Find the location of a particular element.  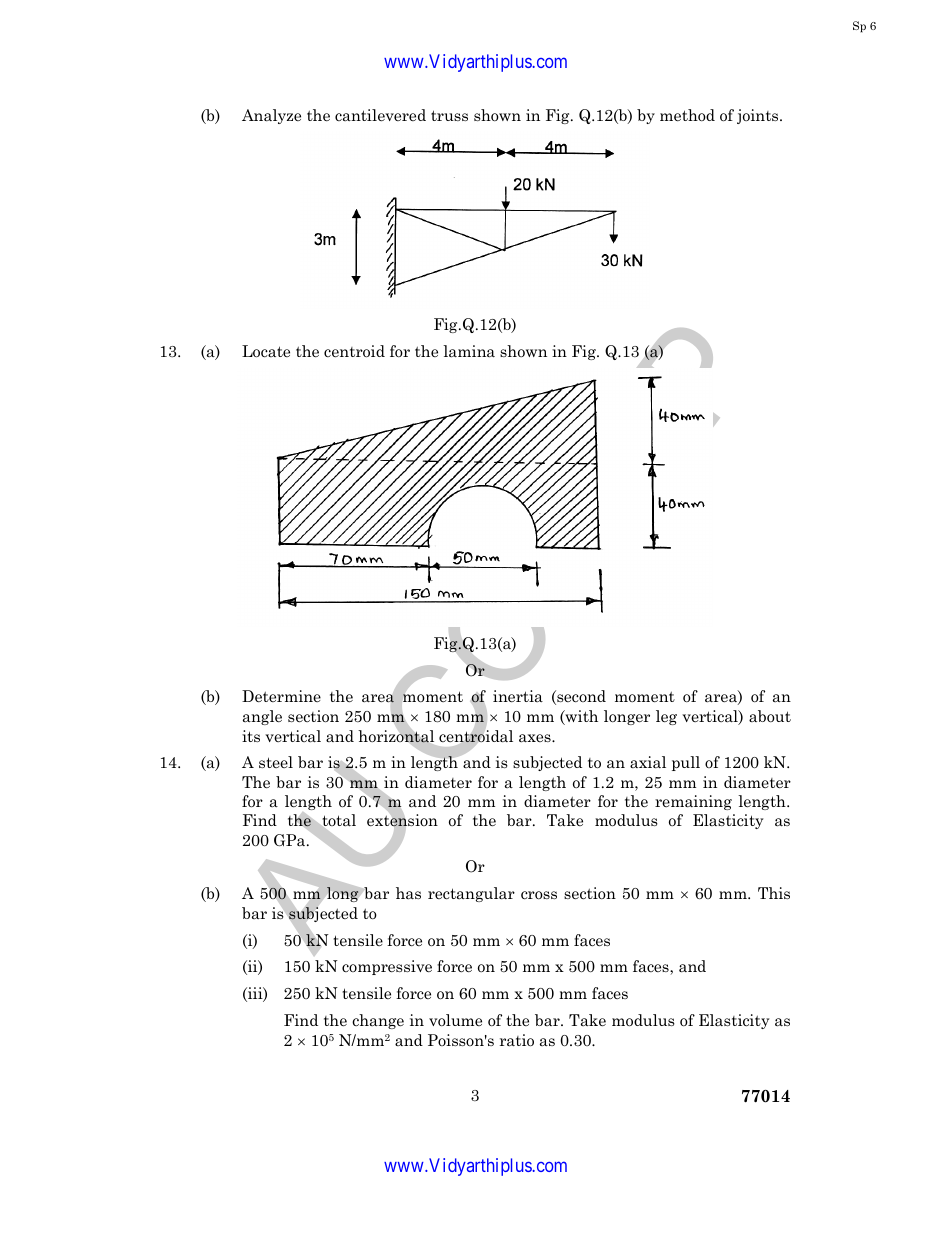

change is located at coordinates (378, 1021).
